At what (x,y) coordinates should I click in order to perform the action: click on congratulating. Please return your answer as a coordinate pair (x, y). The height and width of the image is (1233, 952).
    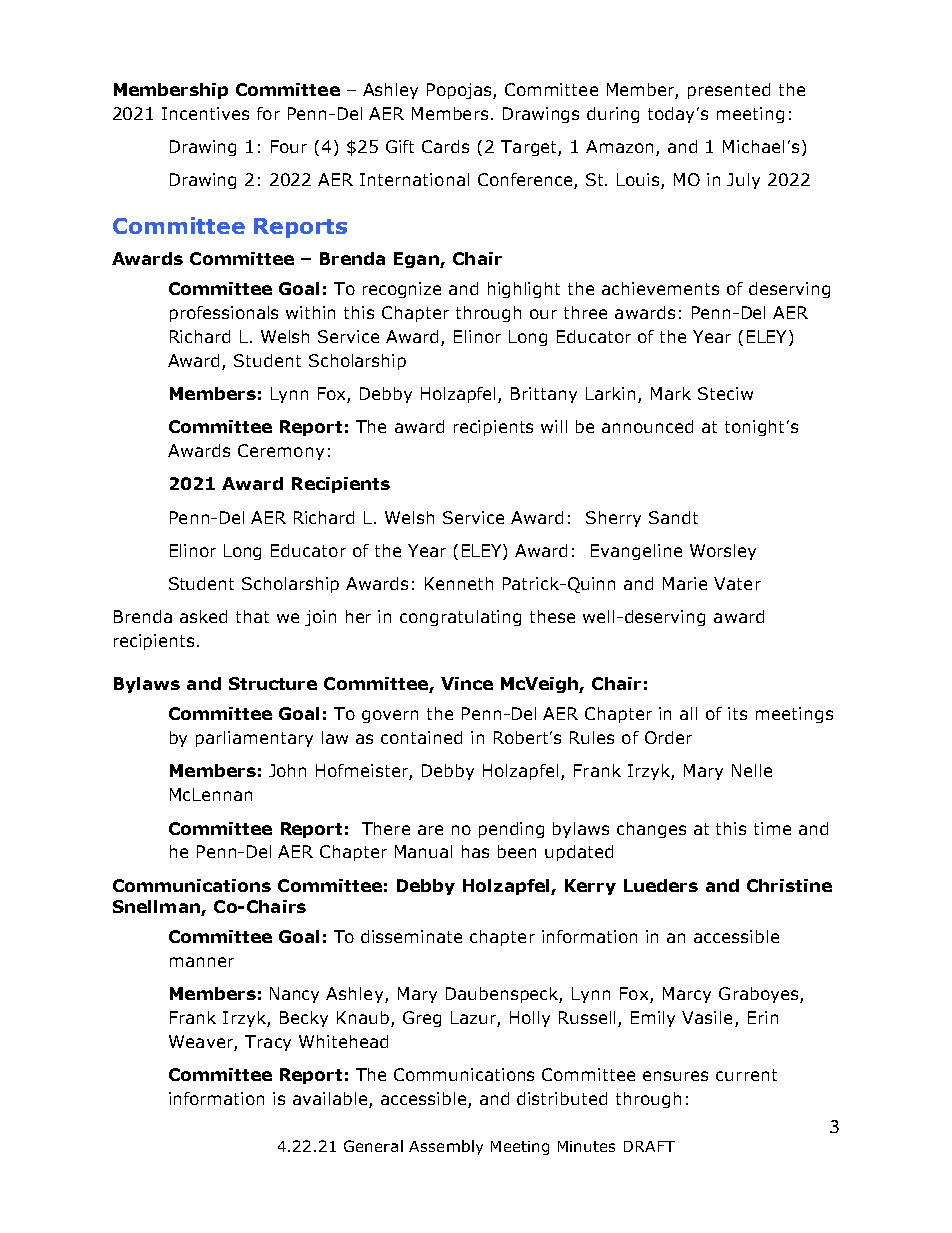
    Looking at the image, I should click on (460, 618).
